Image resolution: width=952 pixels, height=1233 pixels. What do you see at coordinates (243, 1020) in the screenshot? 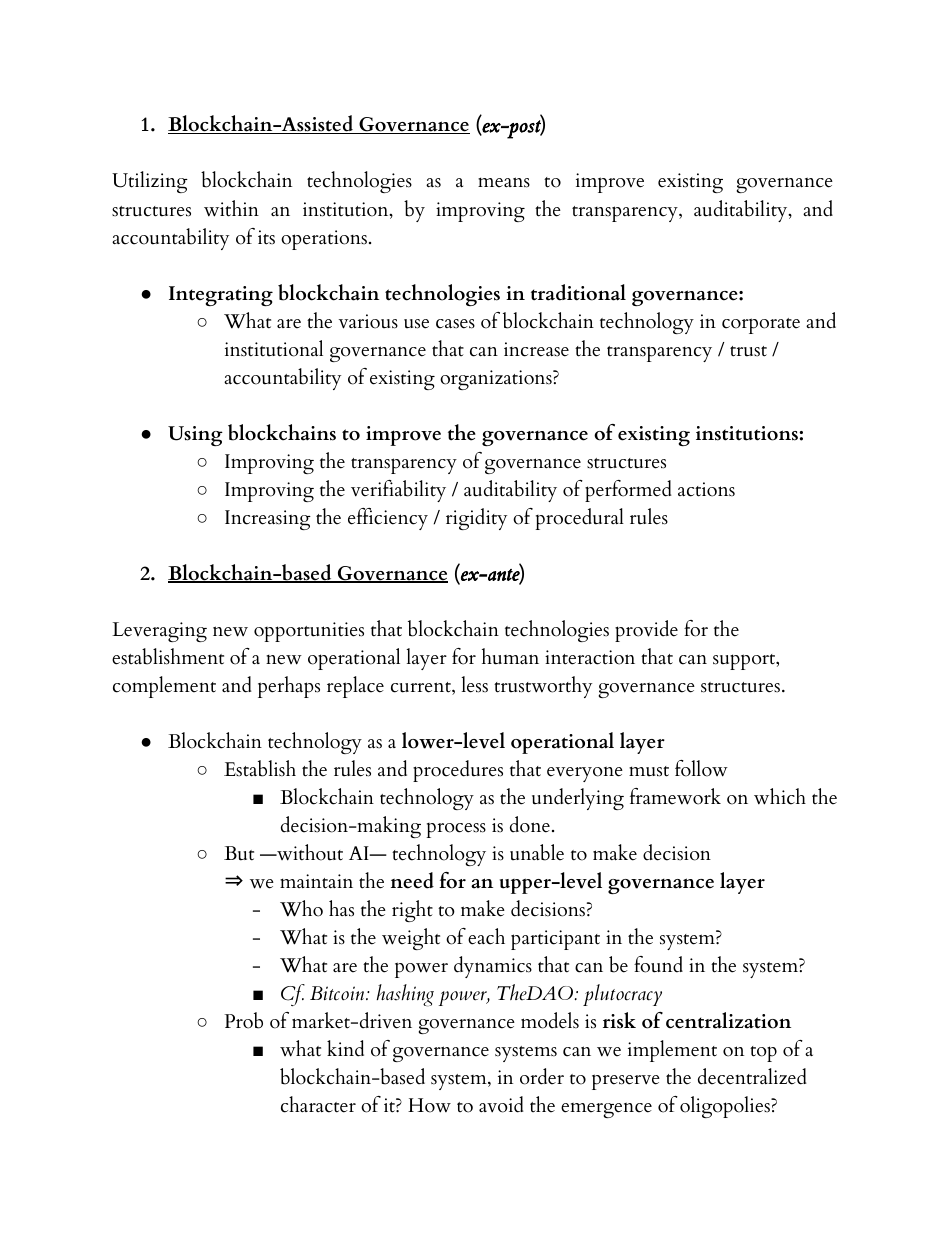
I see `Prob` at bounding box center [243, 1020].
